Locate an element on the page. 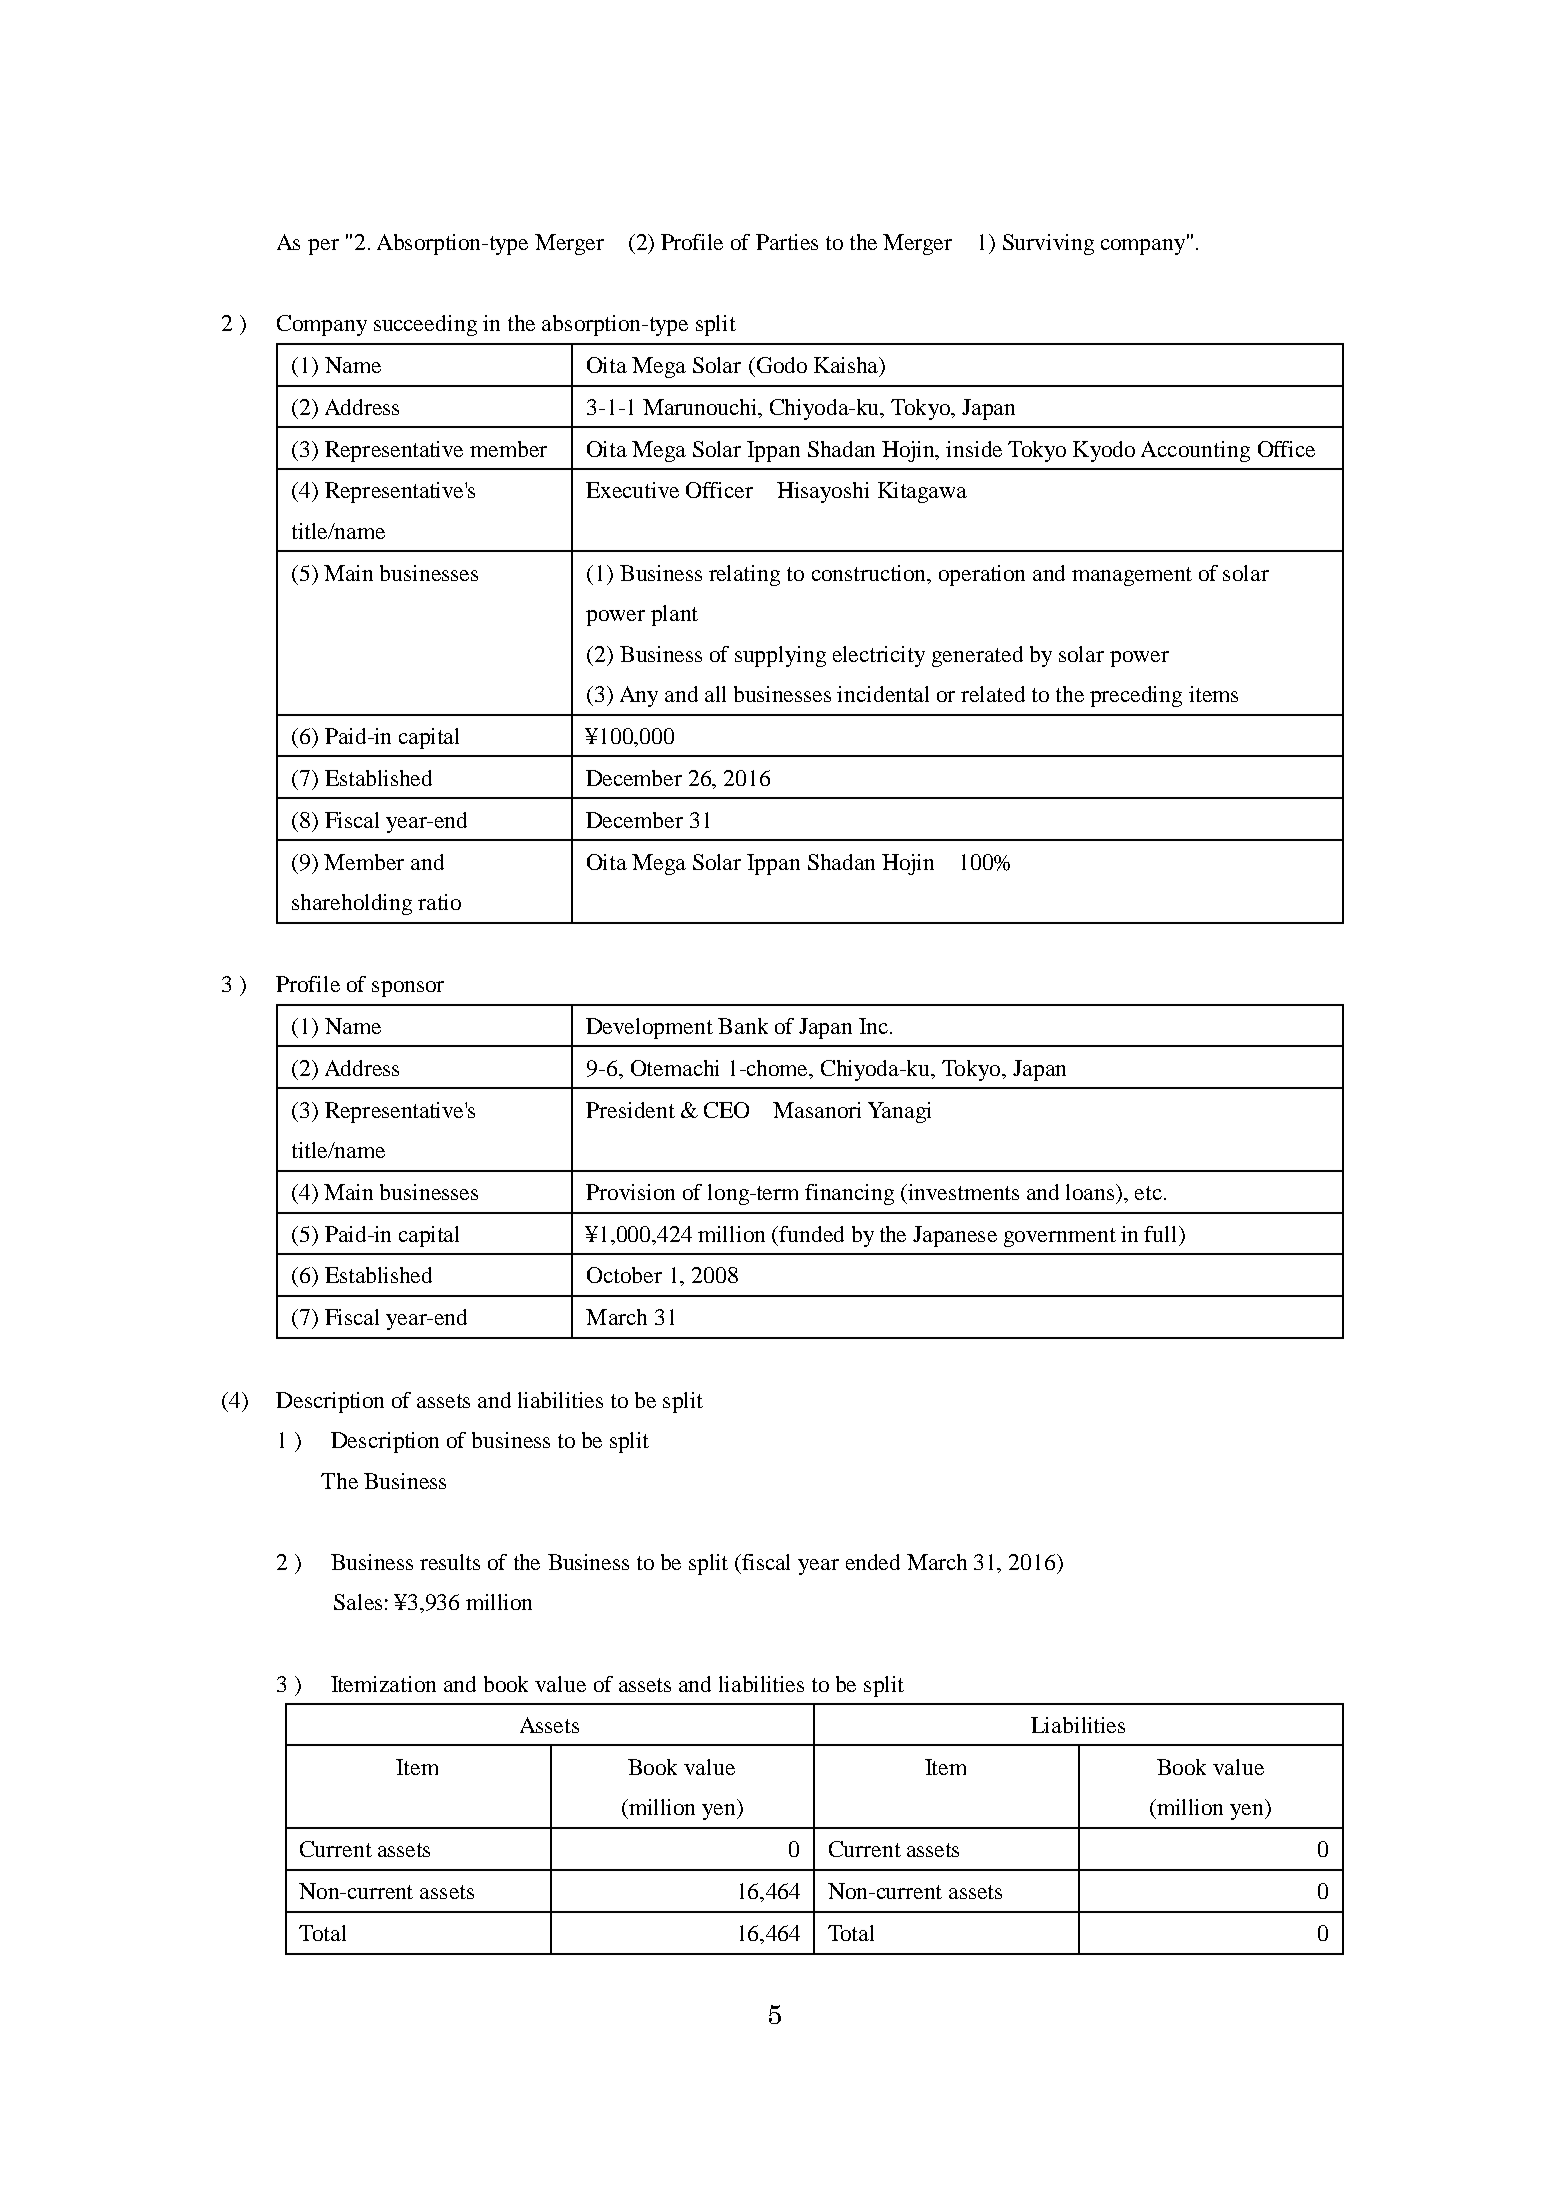  government is located at coordinates (1060, 1237).
